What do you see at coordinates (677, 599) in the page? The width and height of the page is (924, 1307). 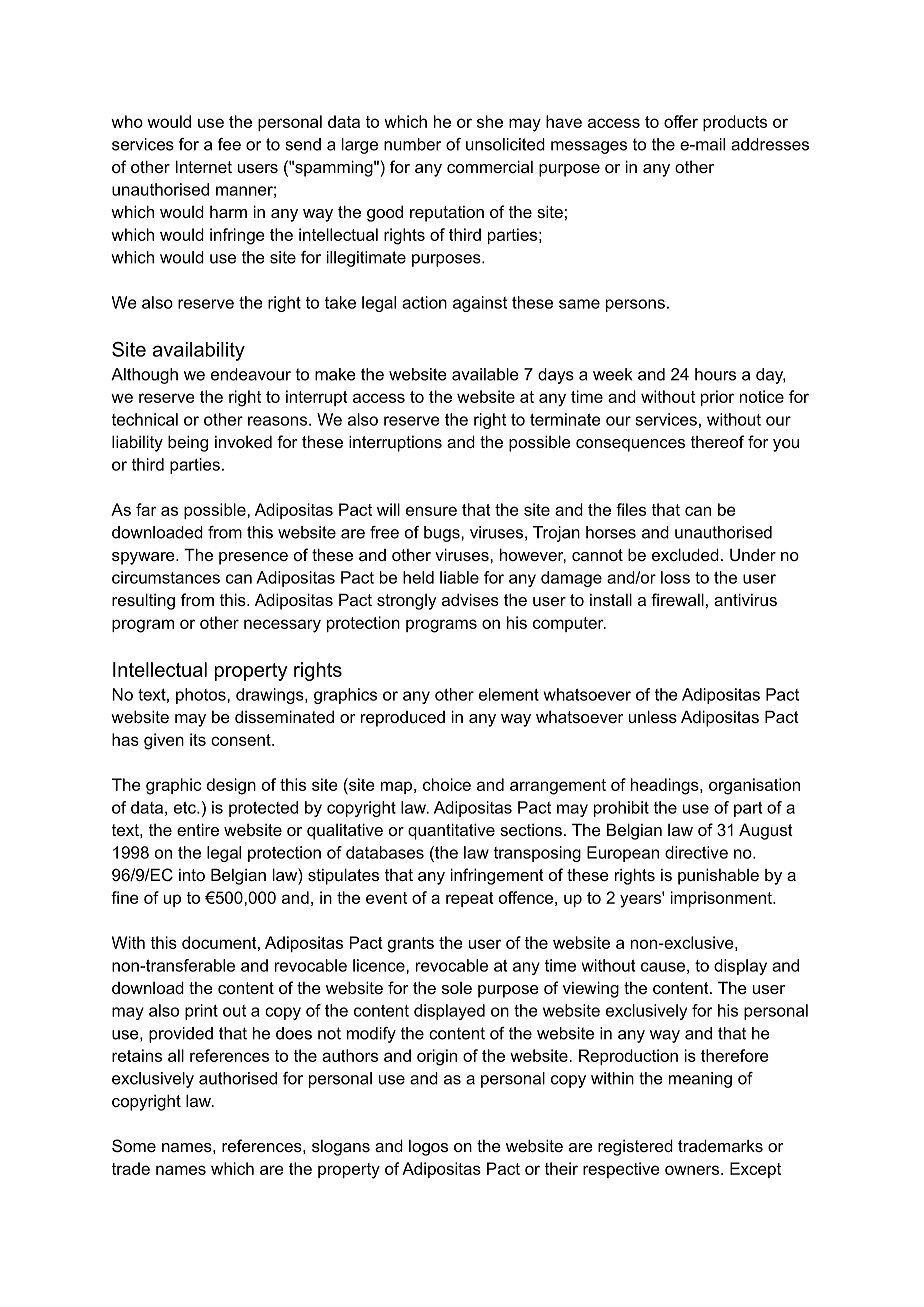 I see `firewall` at bounding box center [677, 599].
